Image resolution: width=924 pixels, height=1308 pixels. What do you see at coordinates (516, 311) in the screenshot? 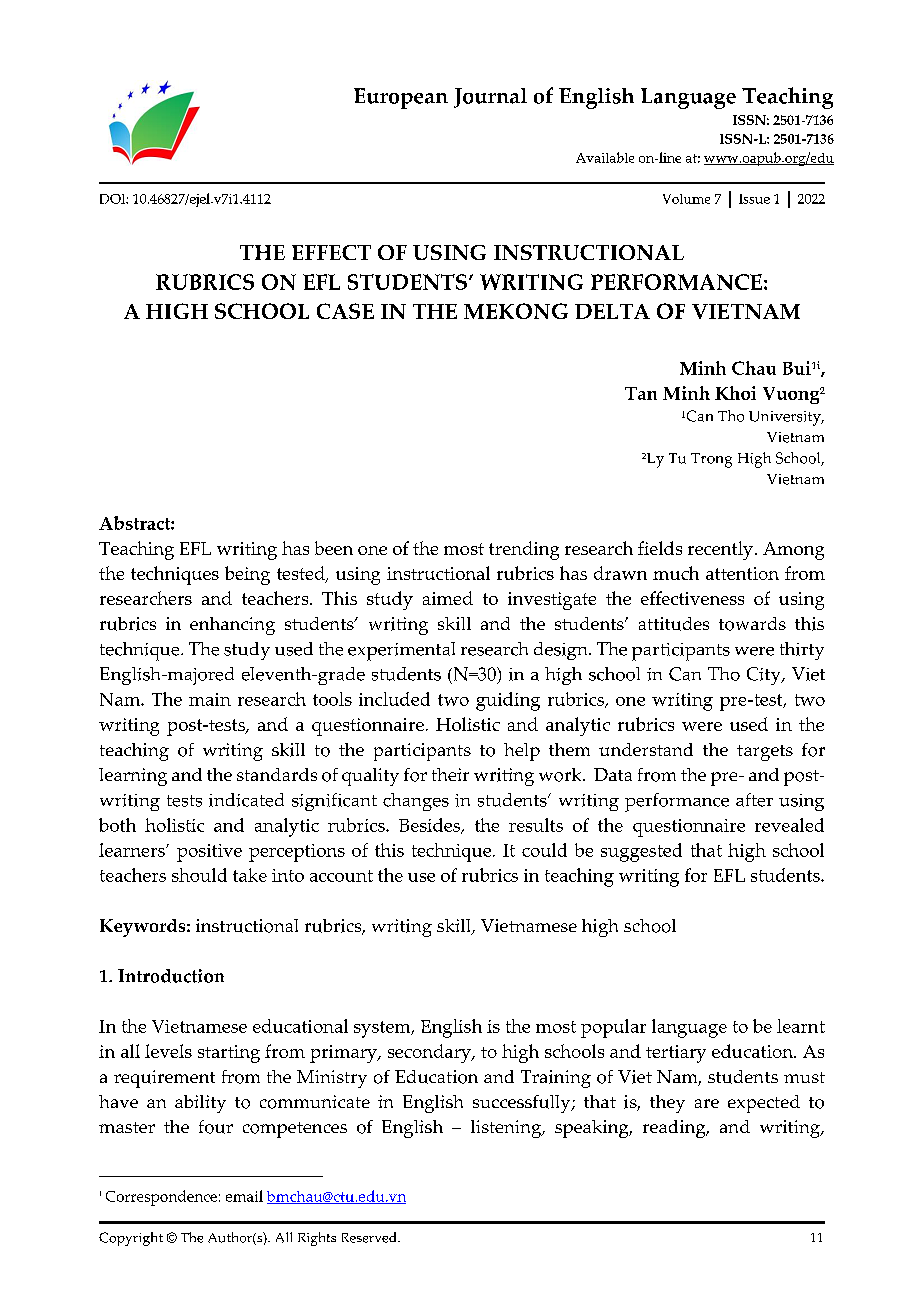
I see `MEKONG` at bounding box center [516, 311].
